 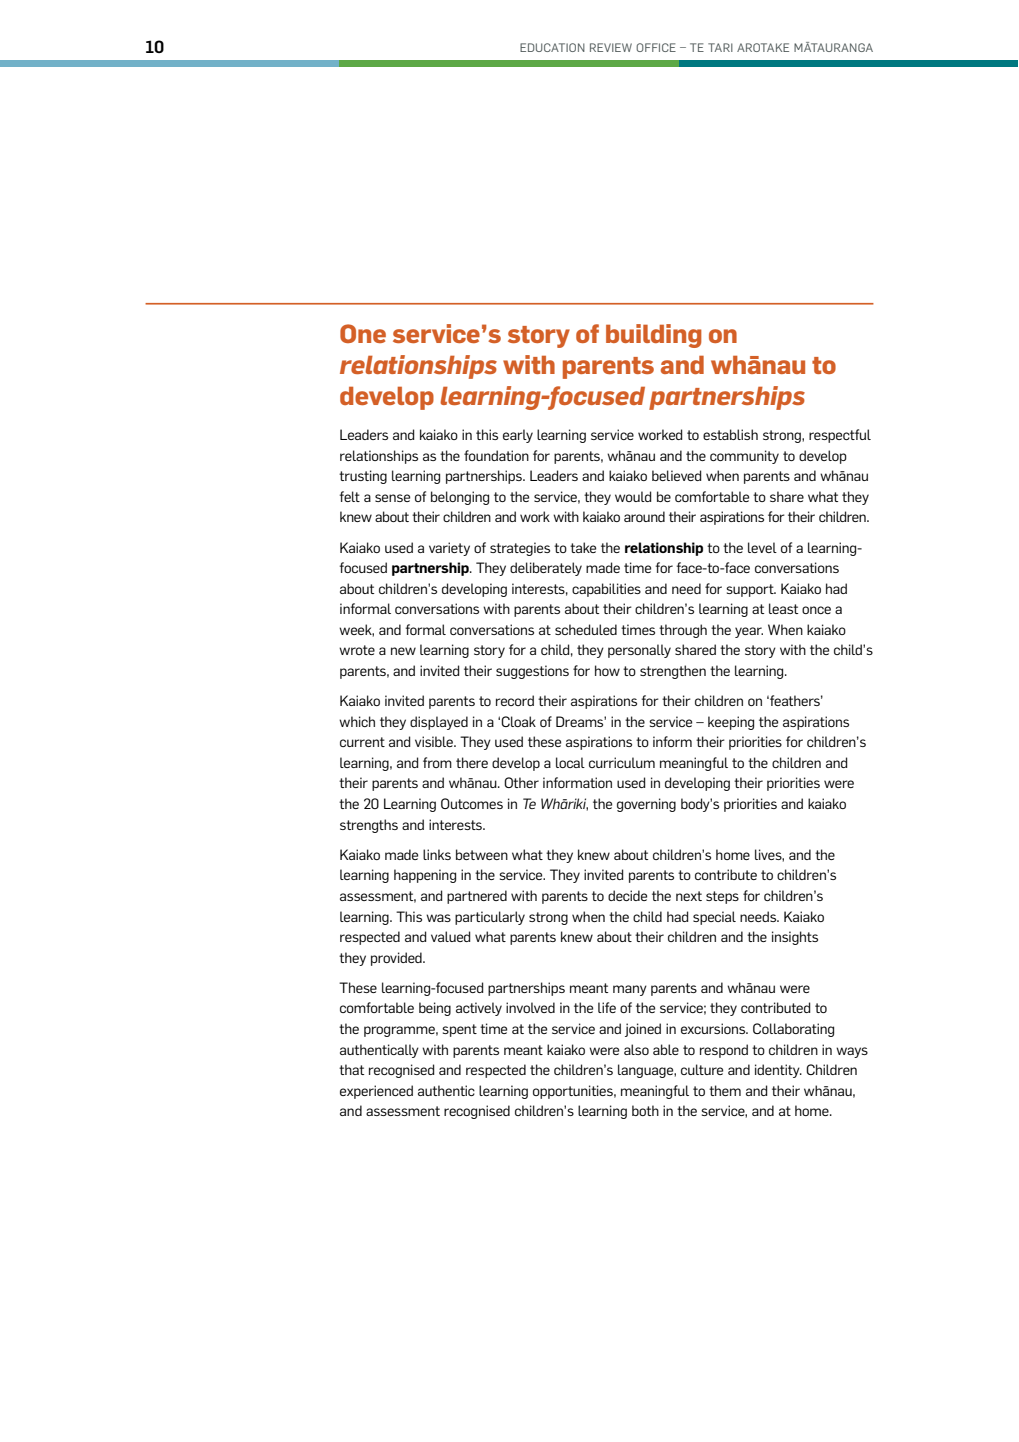 What do you see at coordinates (656, 47) in the page?
I see `OFFICE` at bounding box center [656, 47].
